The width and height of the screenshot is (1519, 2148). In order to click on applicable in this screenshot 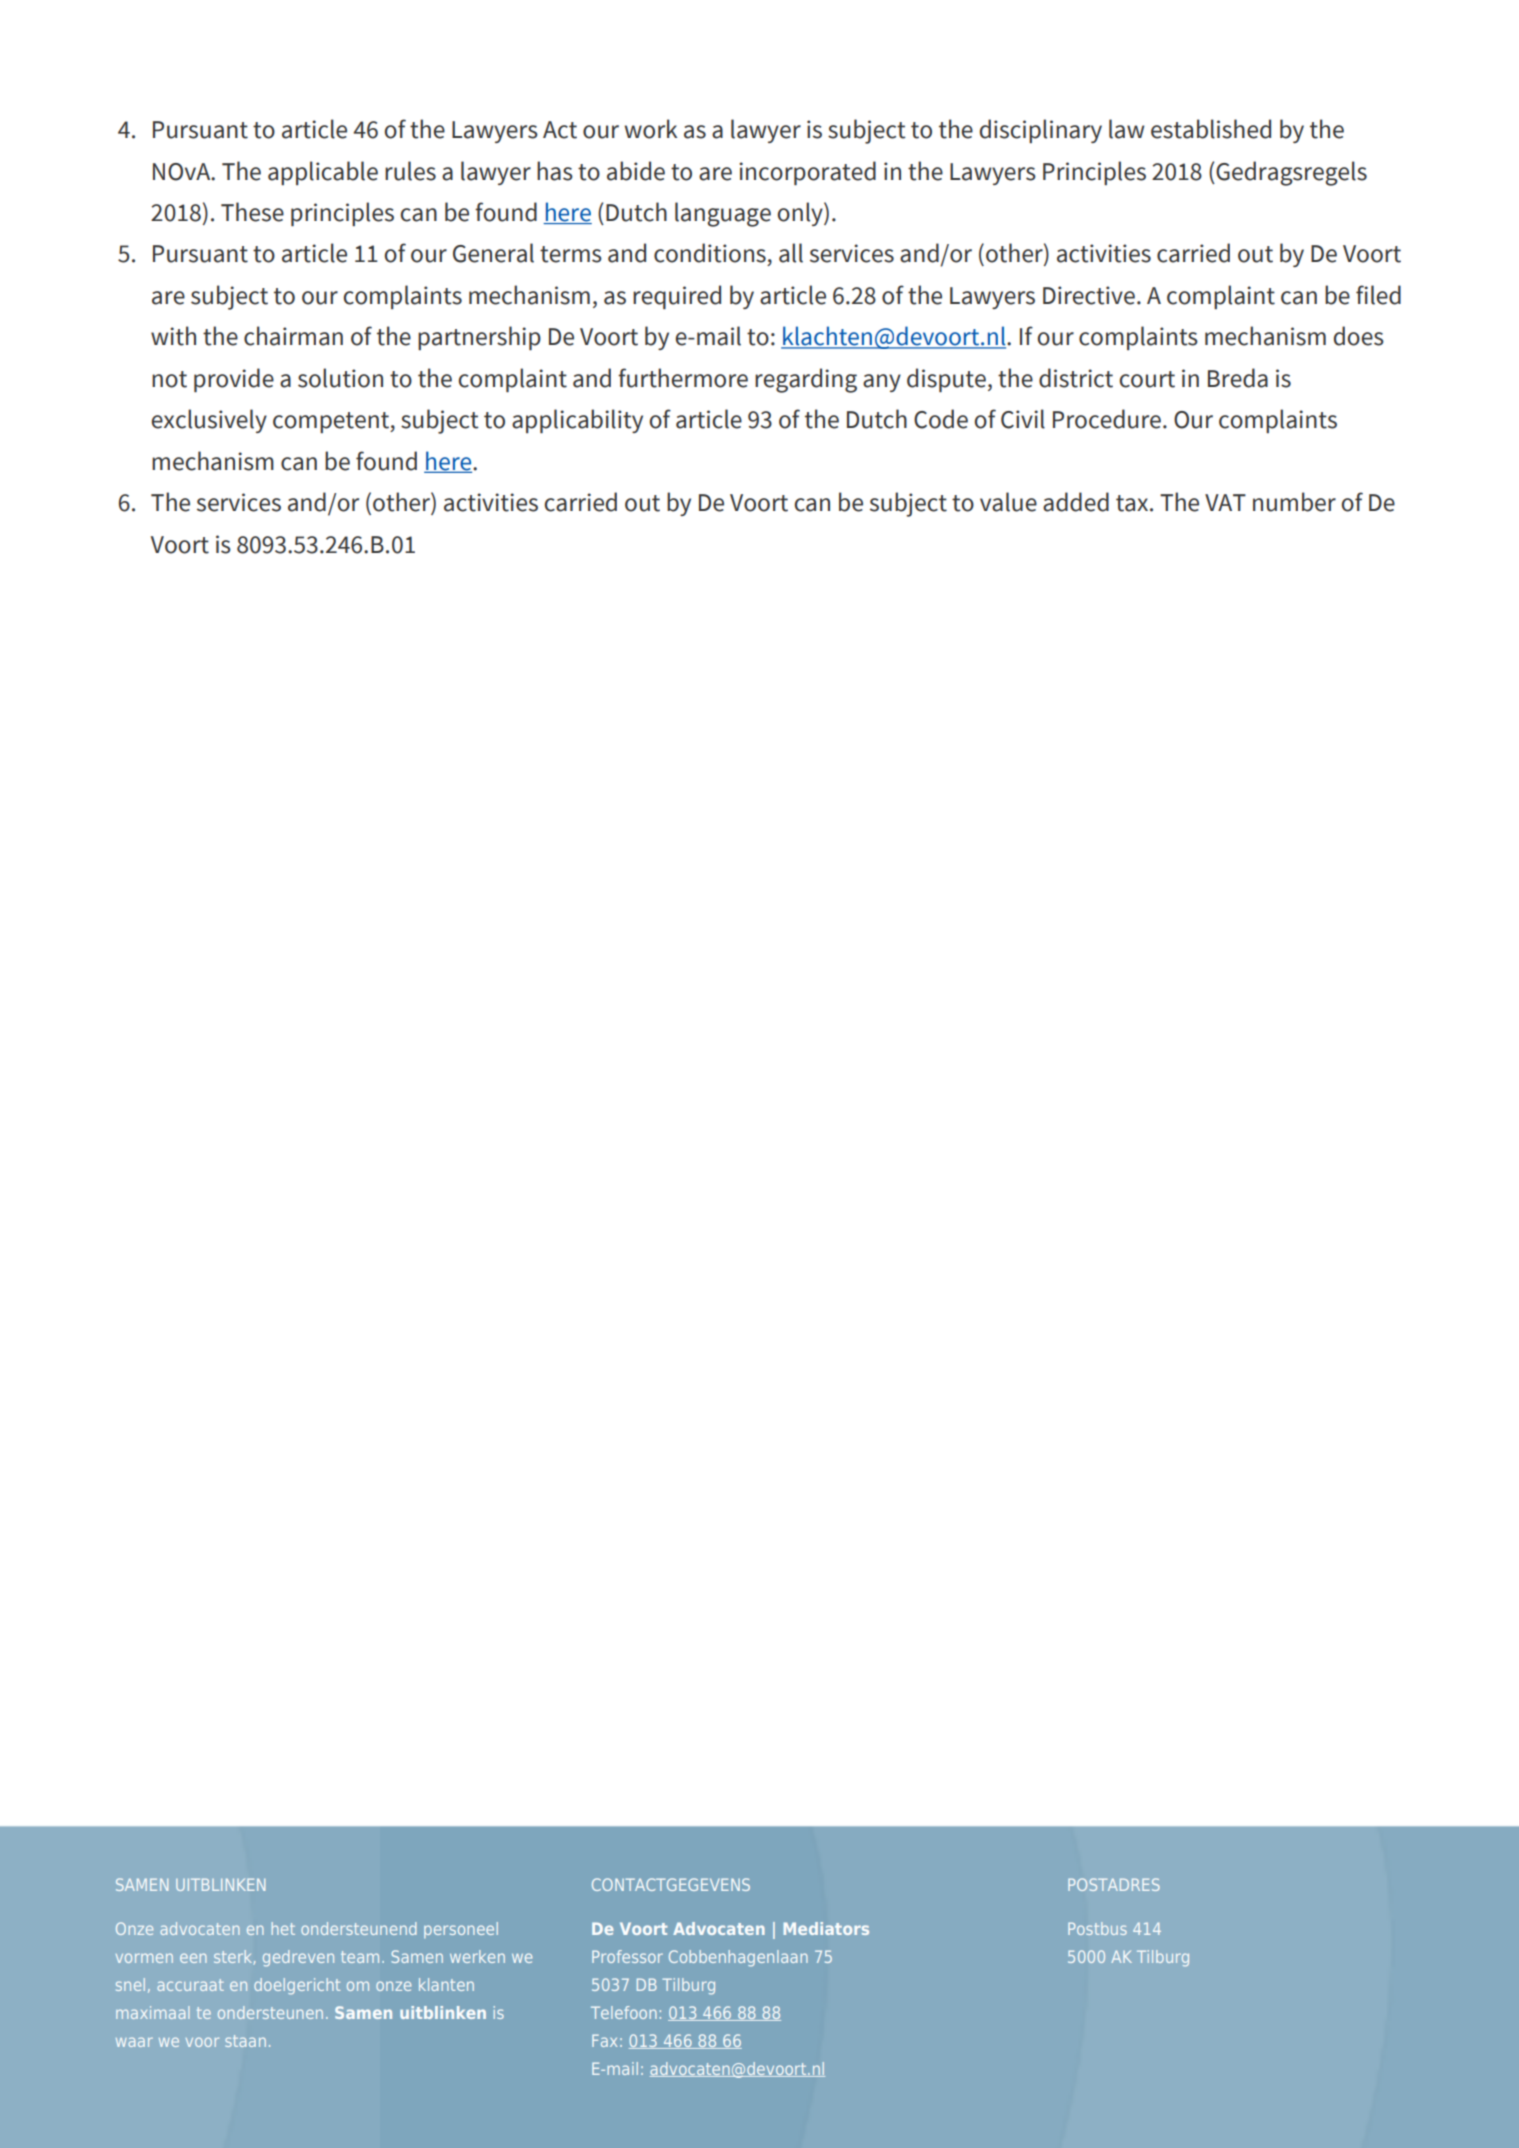, I will do `click(323, 173)`.
